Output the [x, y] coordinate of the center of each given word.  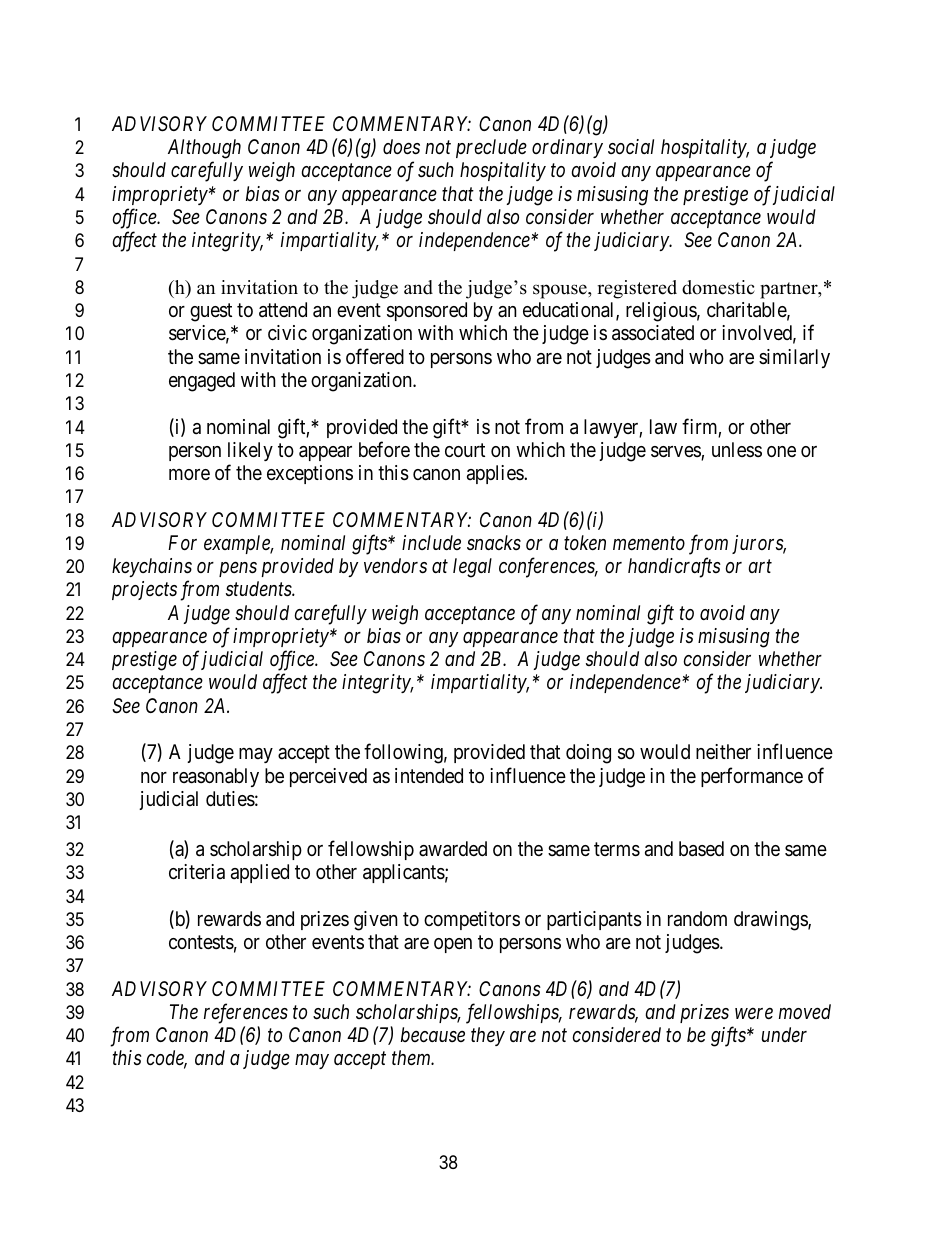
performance [752, 777]
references [246, 1013]
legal [472, 568]
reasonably [216, 777]
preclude [491, 148]
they [488, 1036]
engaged [202, 382]
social [631, 146]
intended [429, 775]
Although [204, 149]
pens [238, 569]
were [754, 1013]
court [465, 450]
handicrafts [674, 568]
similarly [794, 358]
